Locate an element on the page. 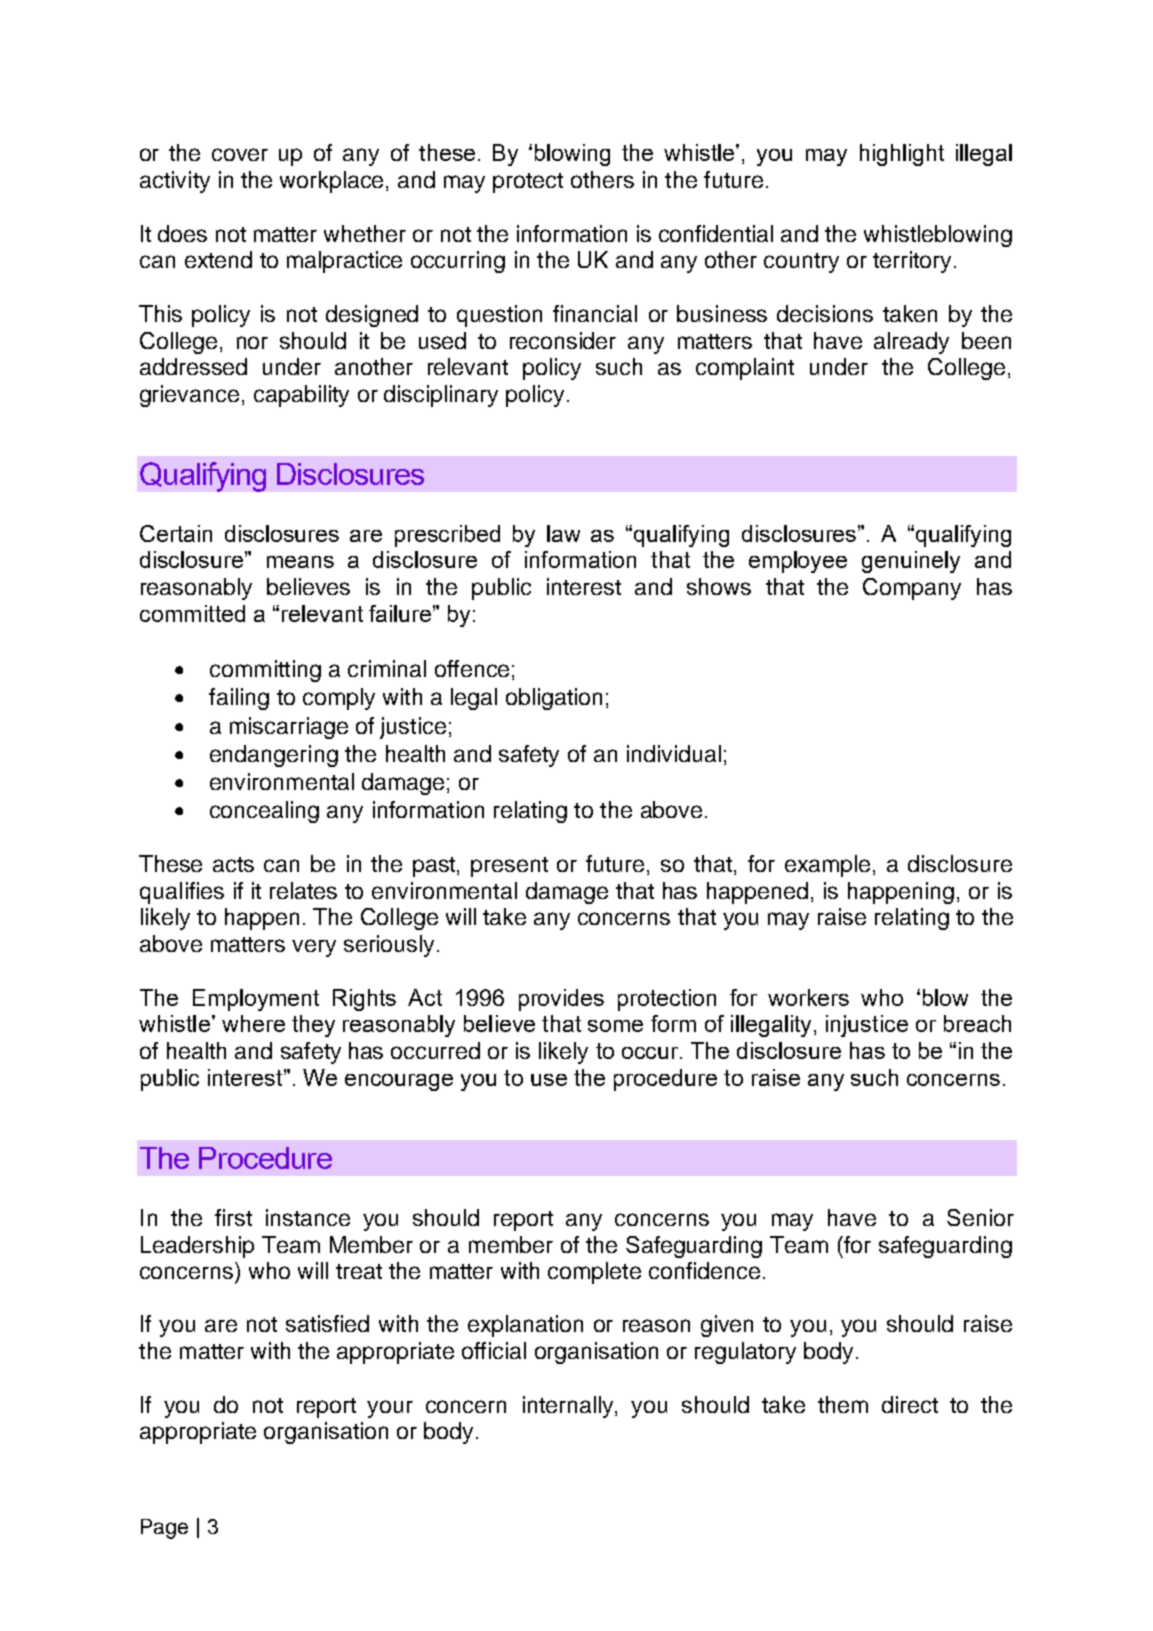 The image size is (1153, 1631). present is located at coordinates (509, 867).
